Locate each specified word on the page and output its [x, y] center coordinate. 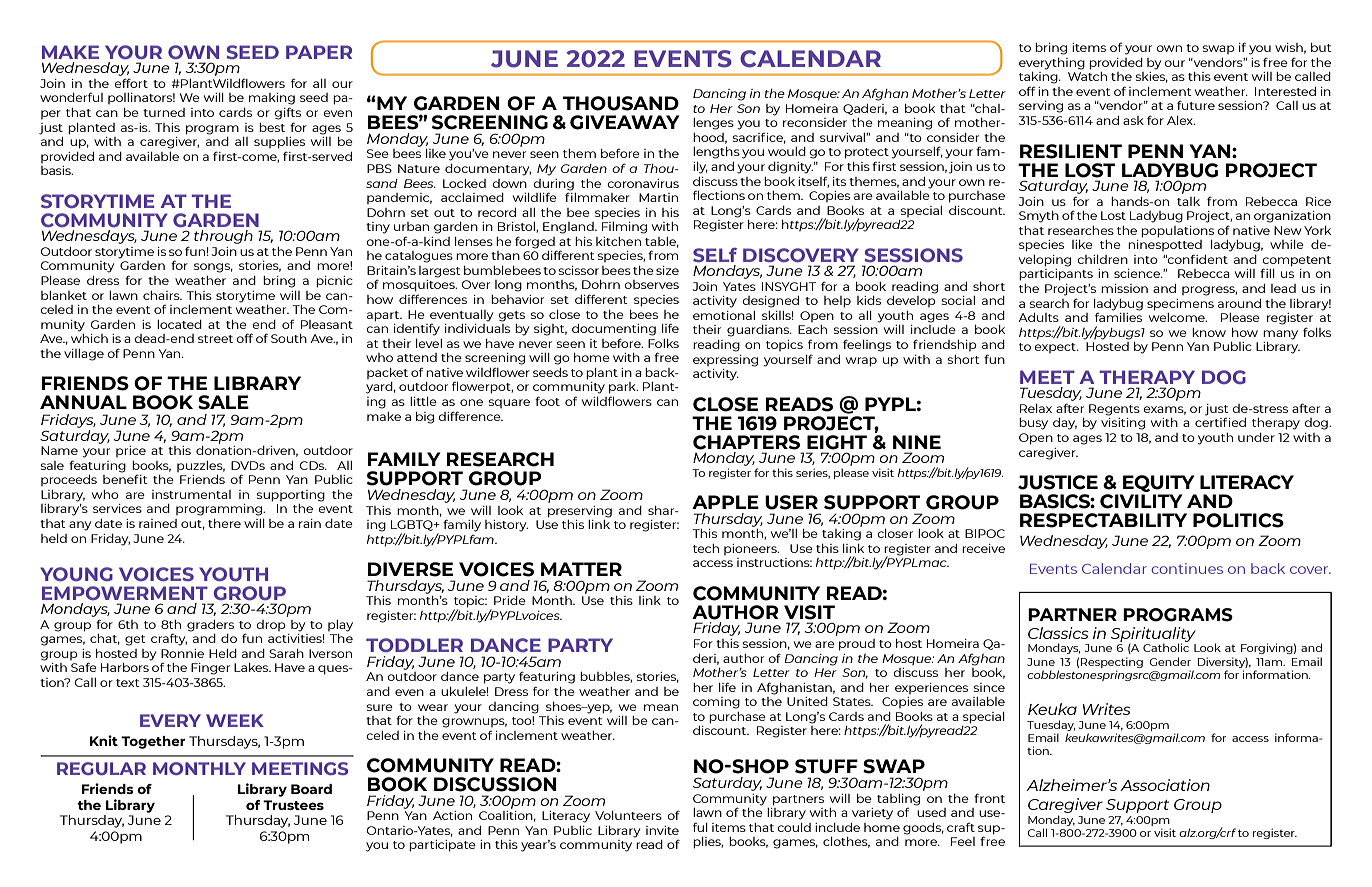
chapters [746, 442]
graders [210, 626]
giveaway [624, 122]
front [989, 798]
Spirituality [1153, 635]
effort [131, 83]
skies [1151, 77]
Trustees [293, 805]
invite [662, 830]
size [667, 270]
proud [857, 645]
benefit [125, 479]
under [1256, 437]
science [1138, 273]
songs [213, 268]
